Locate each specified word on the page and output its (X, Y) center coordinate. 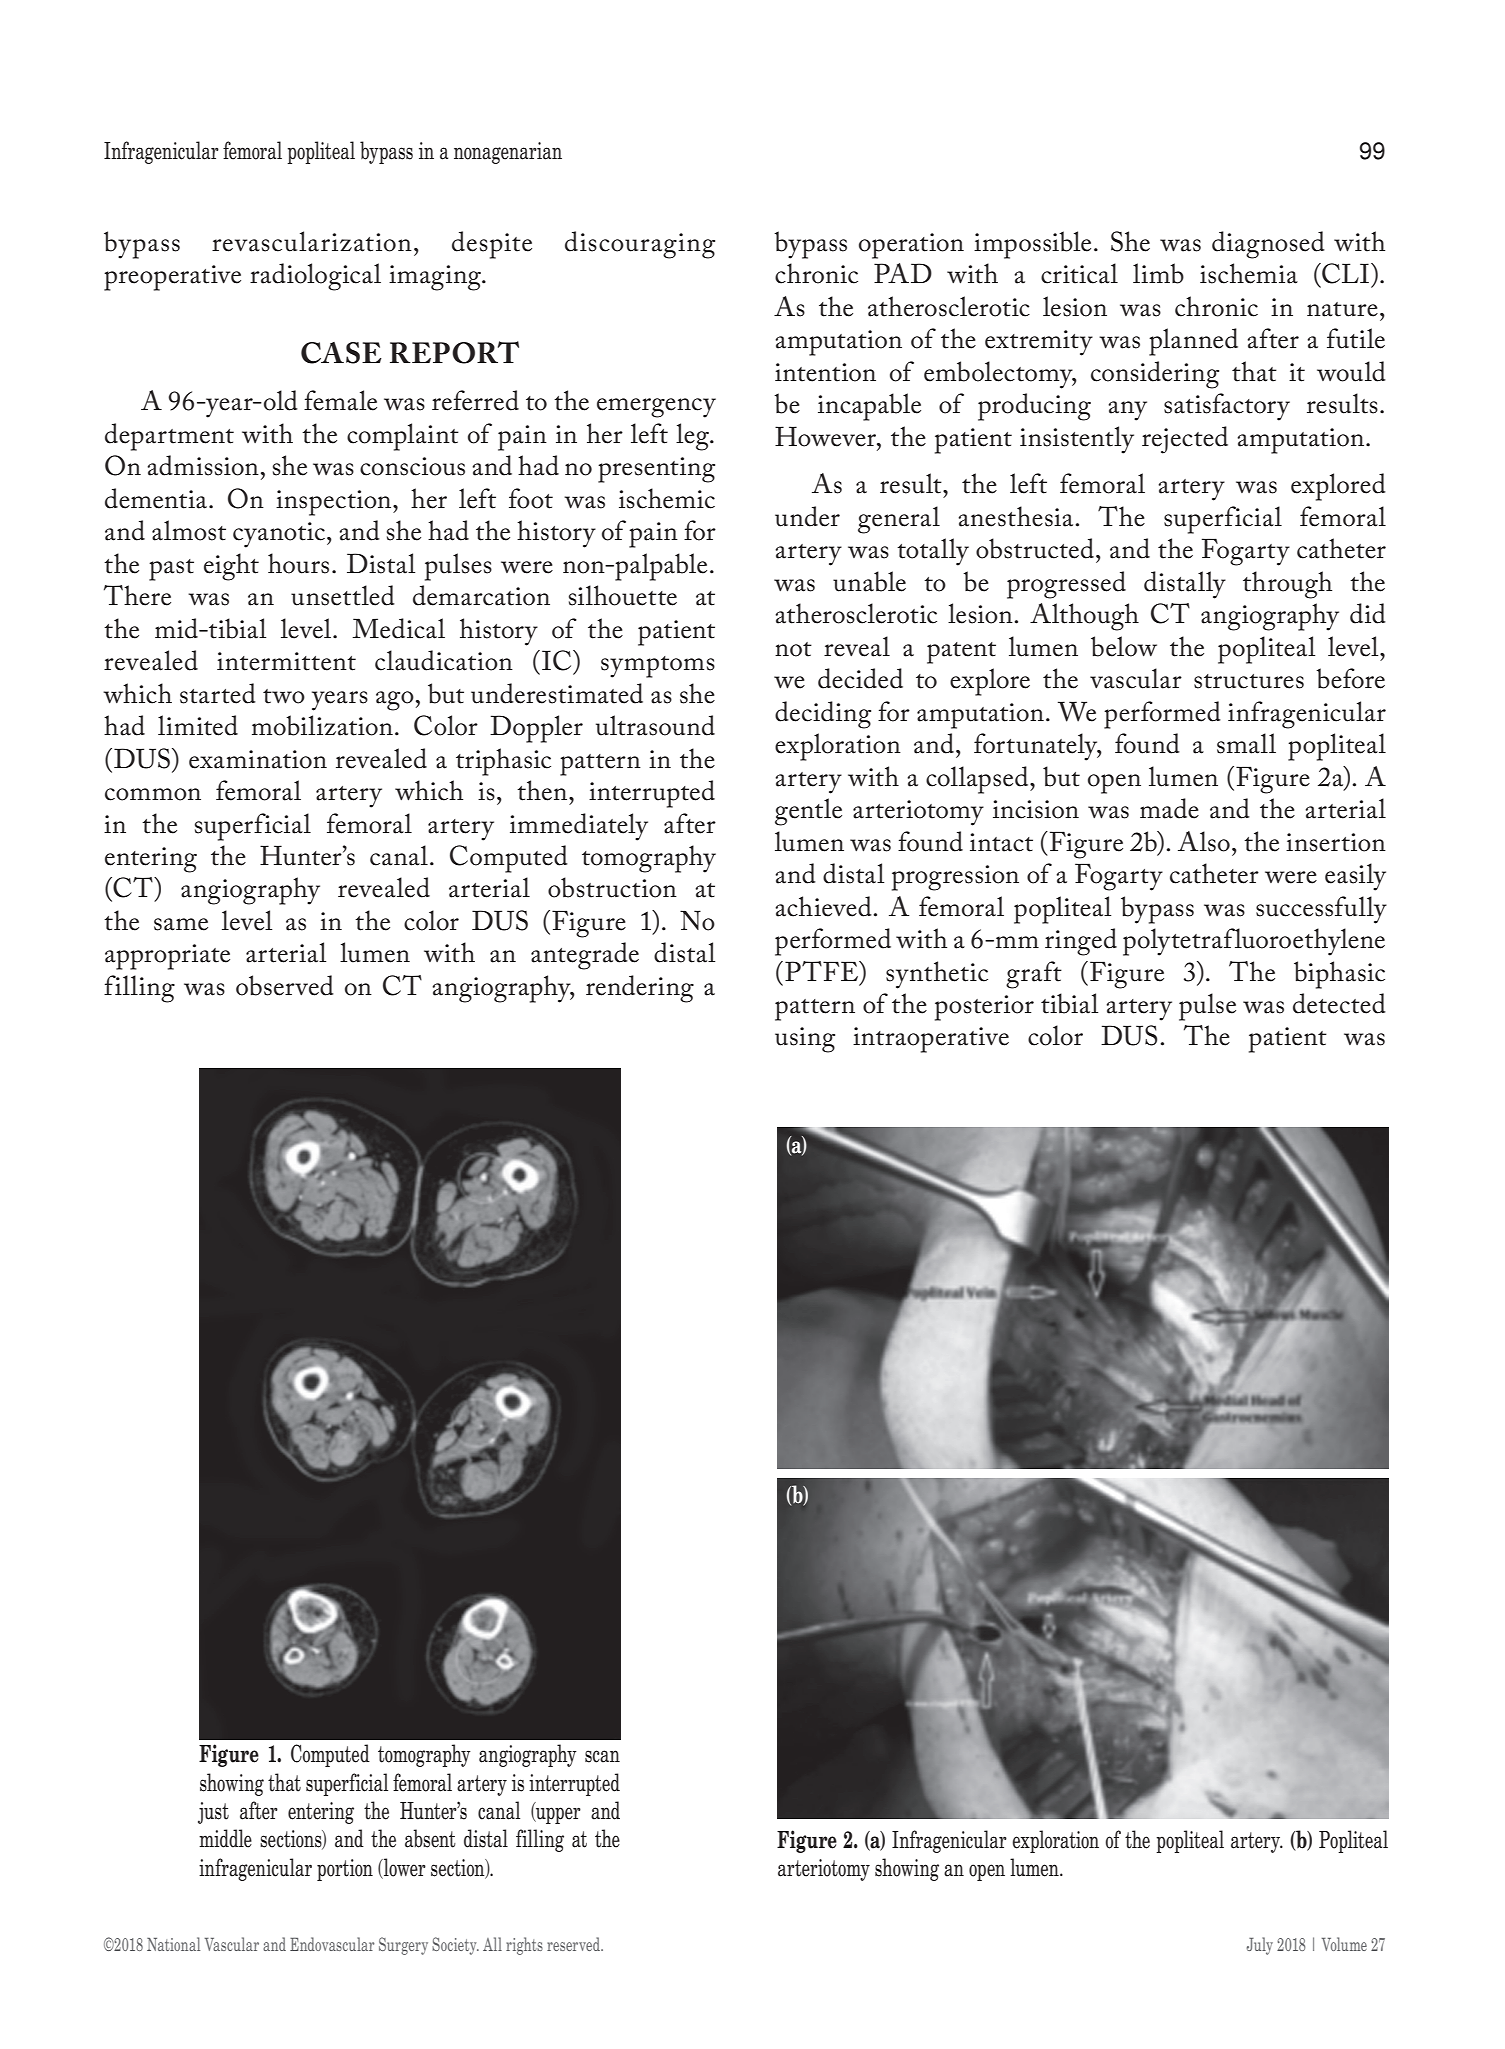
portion (345, 1870)
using (805, 1040)
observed (285, 985)
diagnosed (1268, 245)
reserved (574, 1944)
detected (1339, 1003)
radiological (315, 277)
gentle (808, 812)
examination (258, 759)
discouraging (640, 245)
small (1246, 743)
